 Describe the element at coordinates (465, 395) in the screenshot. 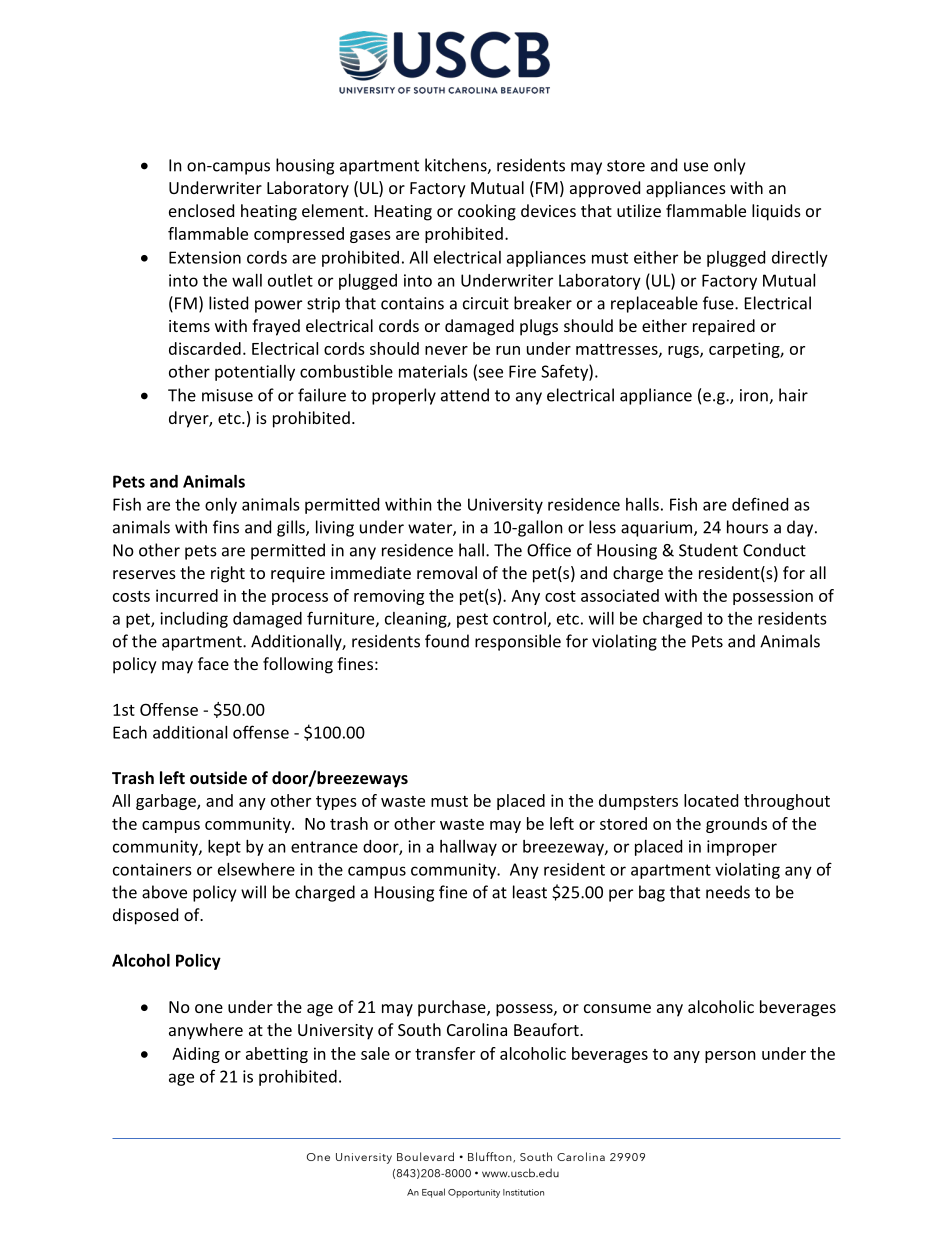

I see `attend` at that location.
